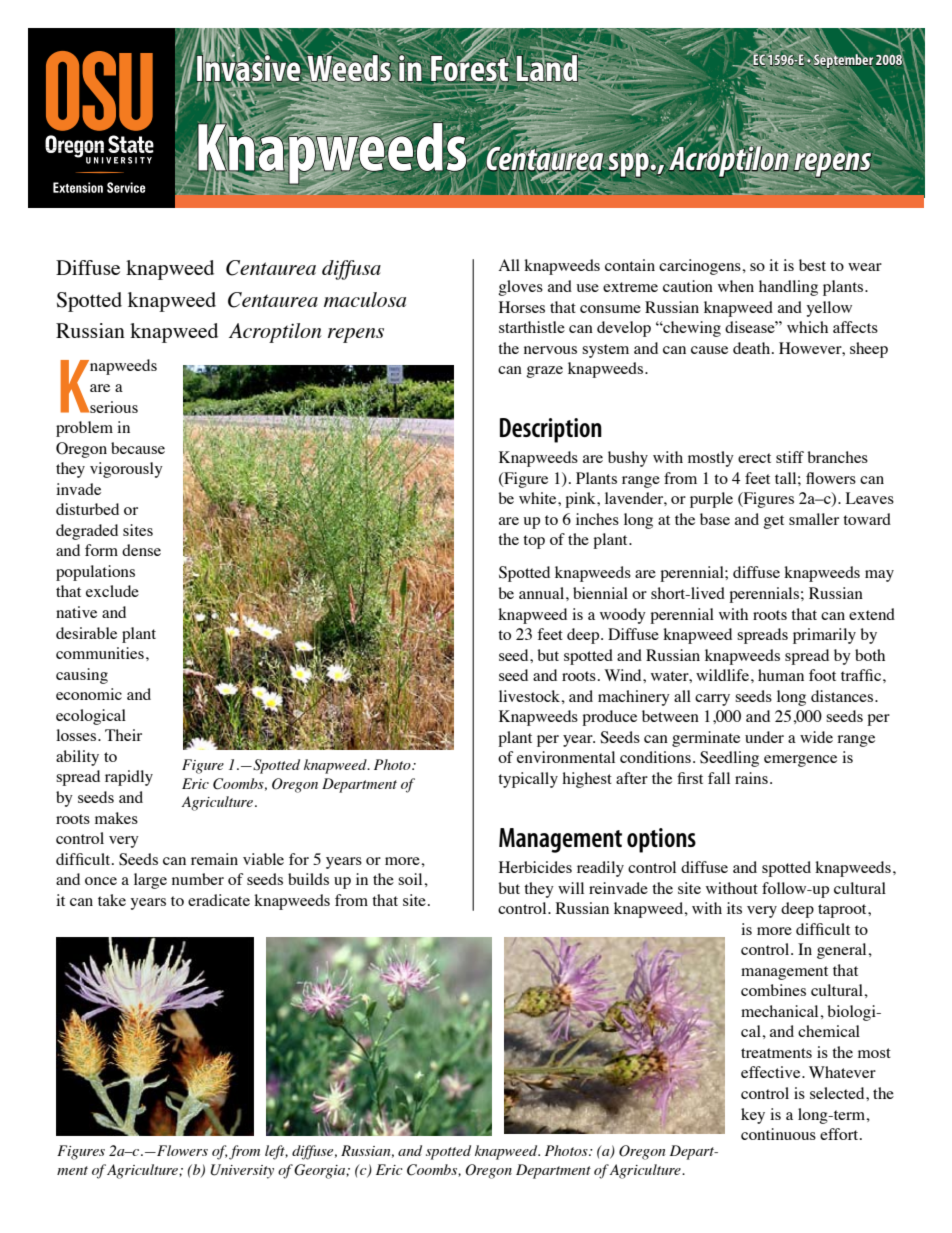 The width and height of the page is (952, 1233). I want to click on Description, so click(551, 430).
